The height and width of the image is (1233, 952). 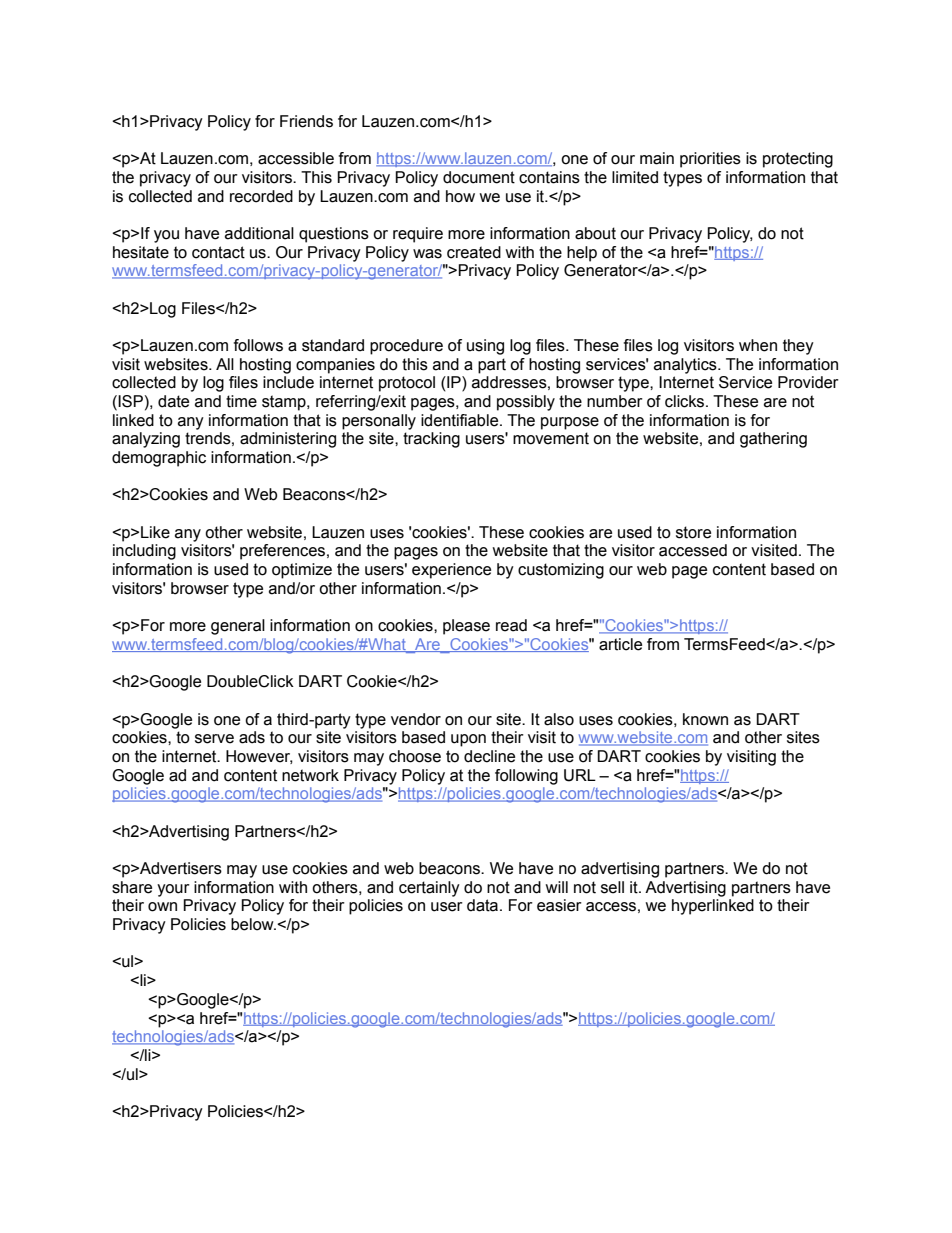 What do you see at coordinates (429, 889) in the image?
I see `certainly` at bounding box center [429, 889].
